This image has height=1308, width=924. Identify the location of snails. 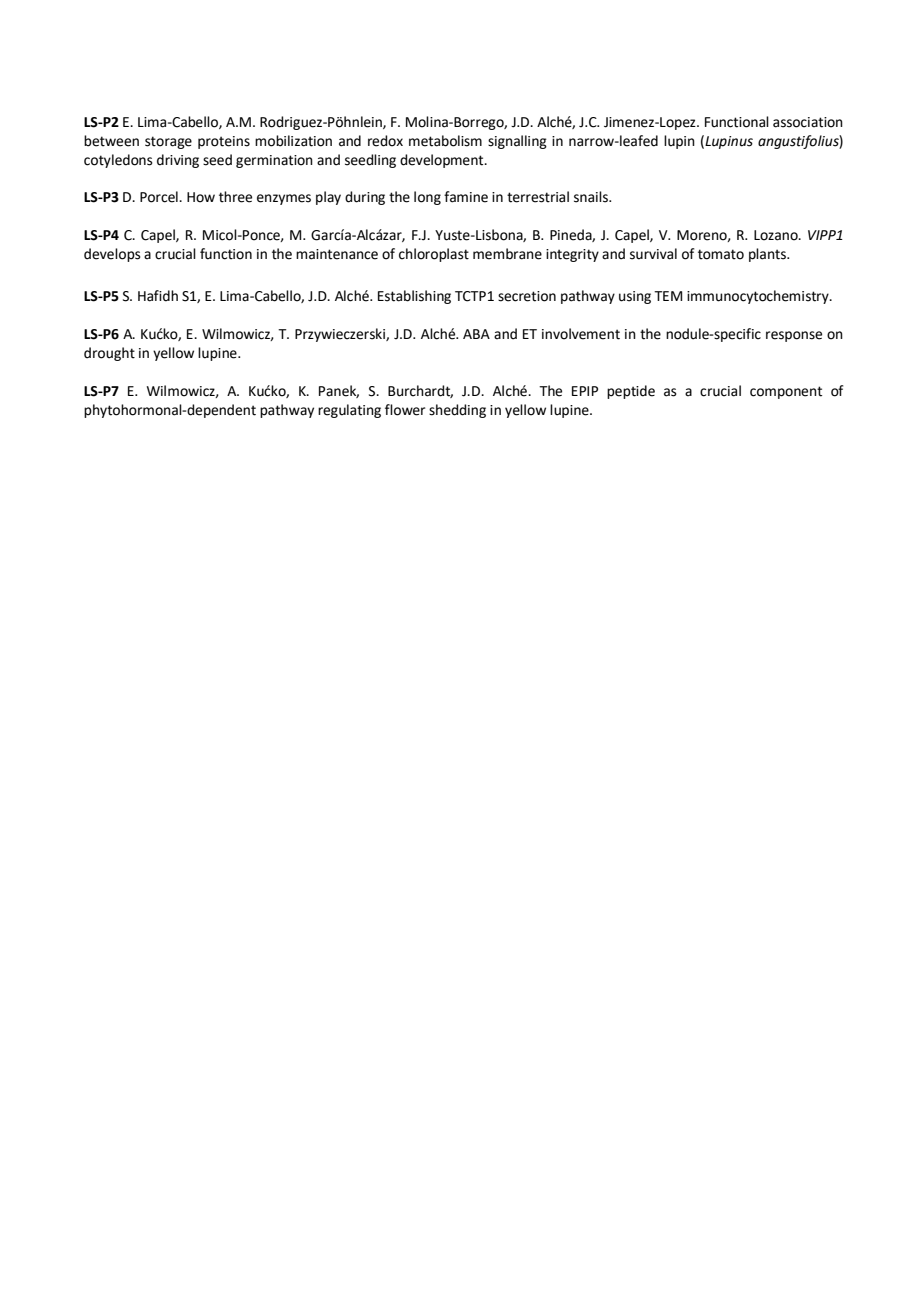
(592, 197).
